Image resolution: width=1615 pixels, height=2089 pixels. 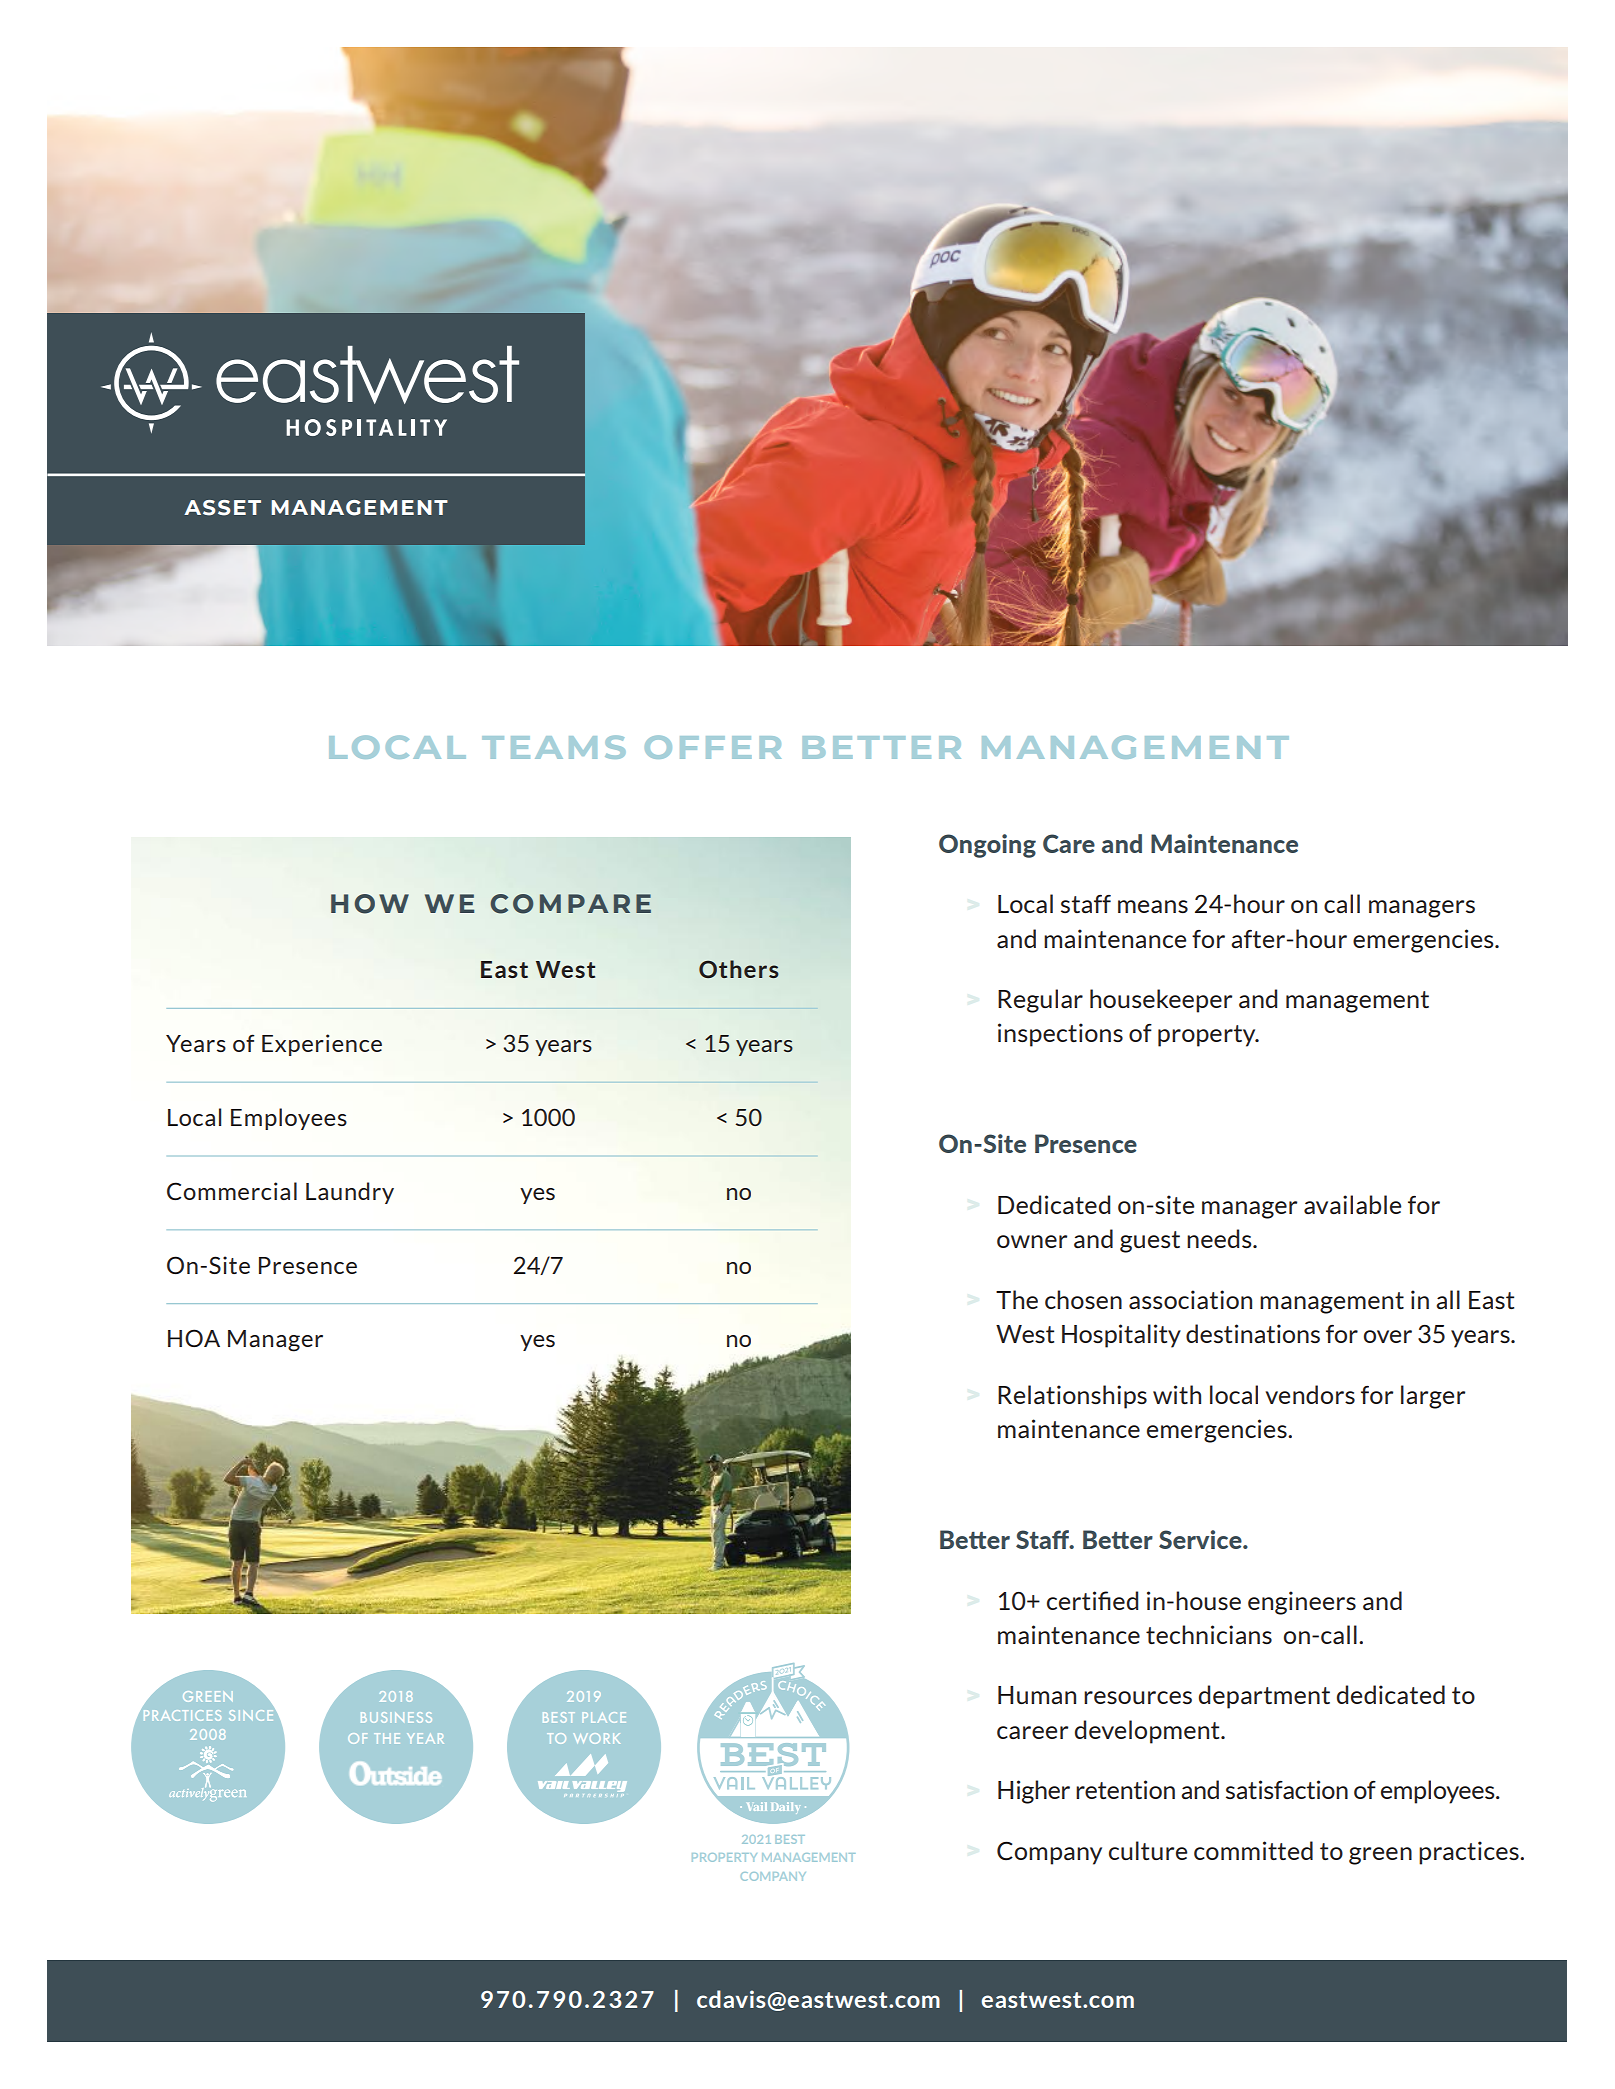 I want to click on OFFER, so click(x=713, y=747).
